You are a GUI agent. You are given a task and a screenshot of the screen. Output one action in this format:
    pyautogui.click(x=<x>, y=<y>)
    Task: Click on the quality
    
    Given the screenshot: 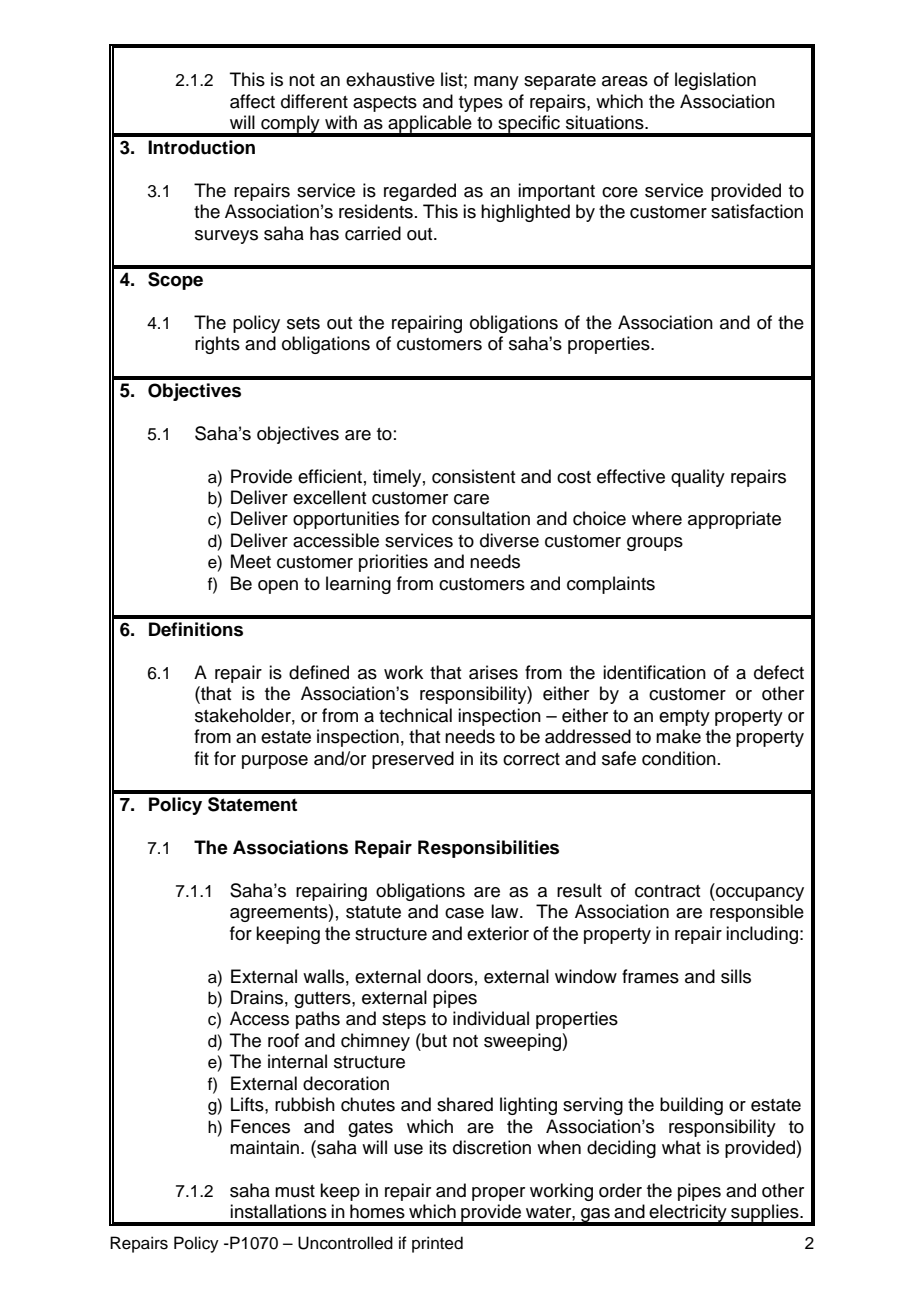 What is the action you would take?
    pyautogui.click(x=698, y=478)
